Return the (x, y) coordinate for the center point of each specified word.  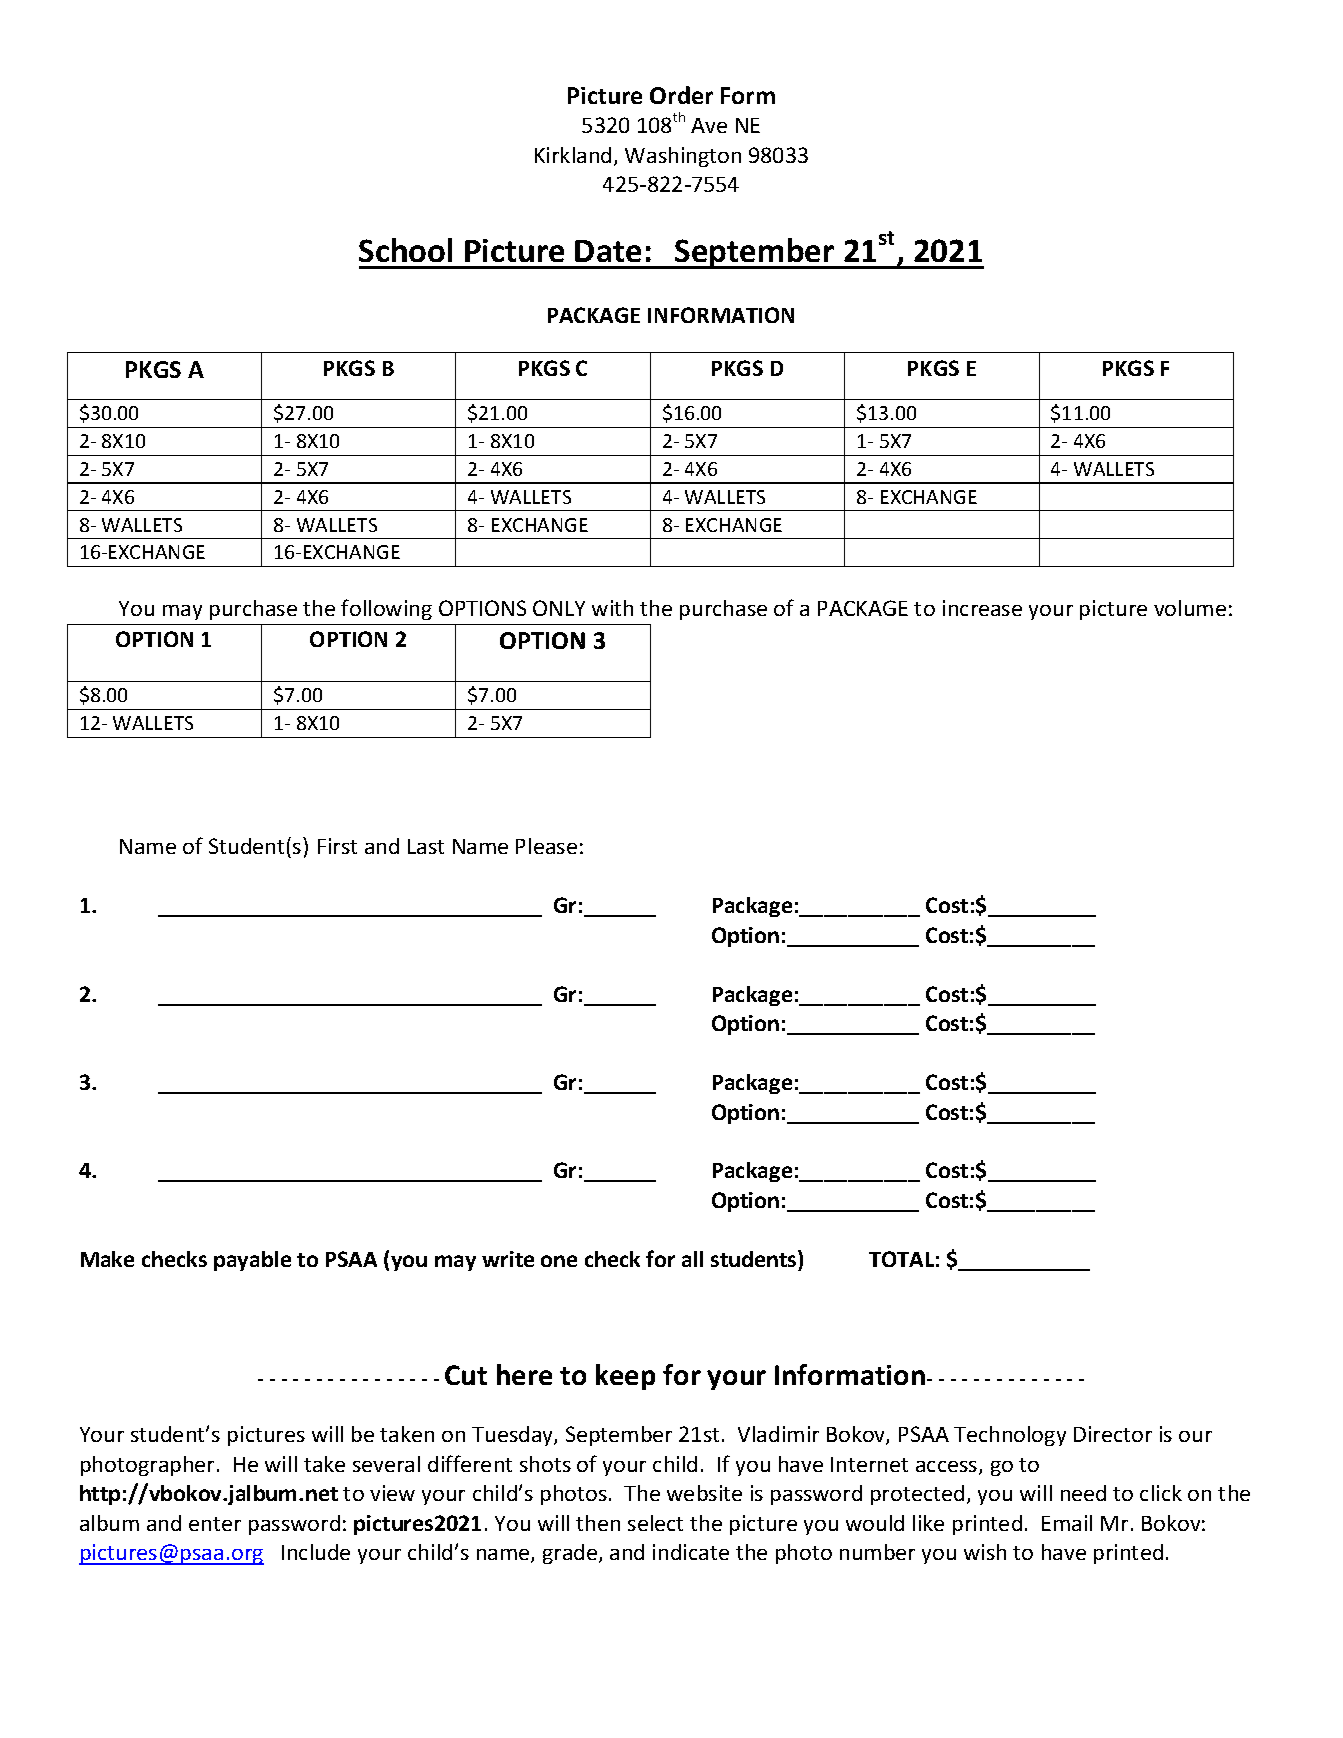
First (337, 846)
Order (681, 95)
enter (215, 1524)
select (655, 1523)
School (405, 250)
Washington (683, 157)
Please (546, 846)
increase (982, 608)
